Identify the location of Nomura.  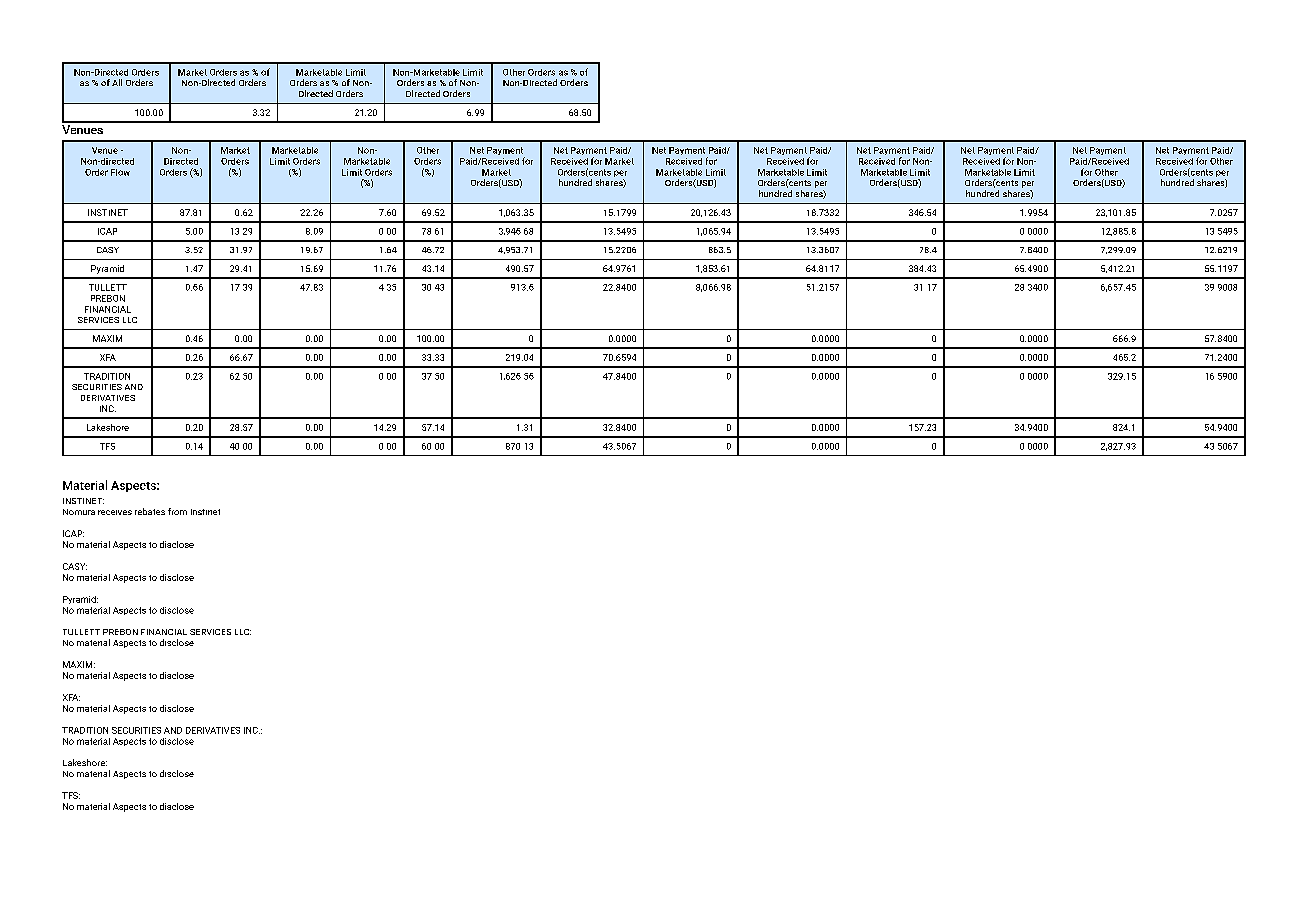
(79, 512).
